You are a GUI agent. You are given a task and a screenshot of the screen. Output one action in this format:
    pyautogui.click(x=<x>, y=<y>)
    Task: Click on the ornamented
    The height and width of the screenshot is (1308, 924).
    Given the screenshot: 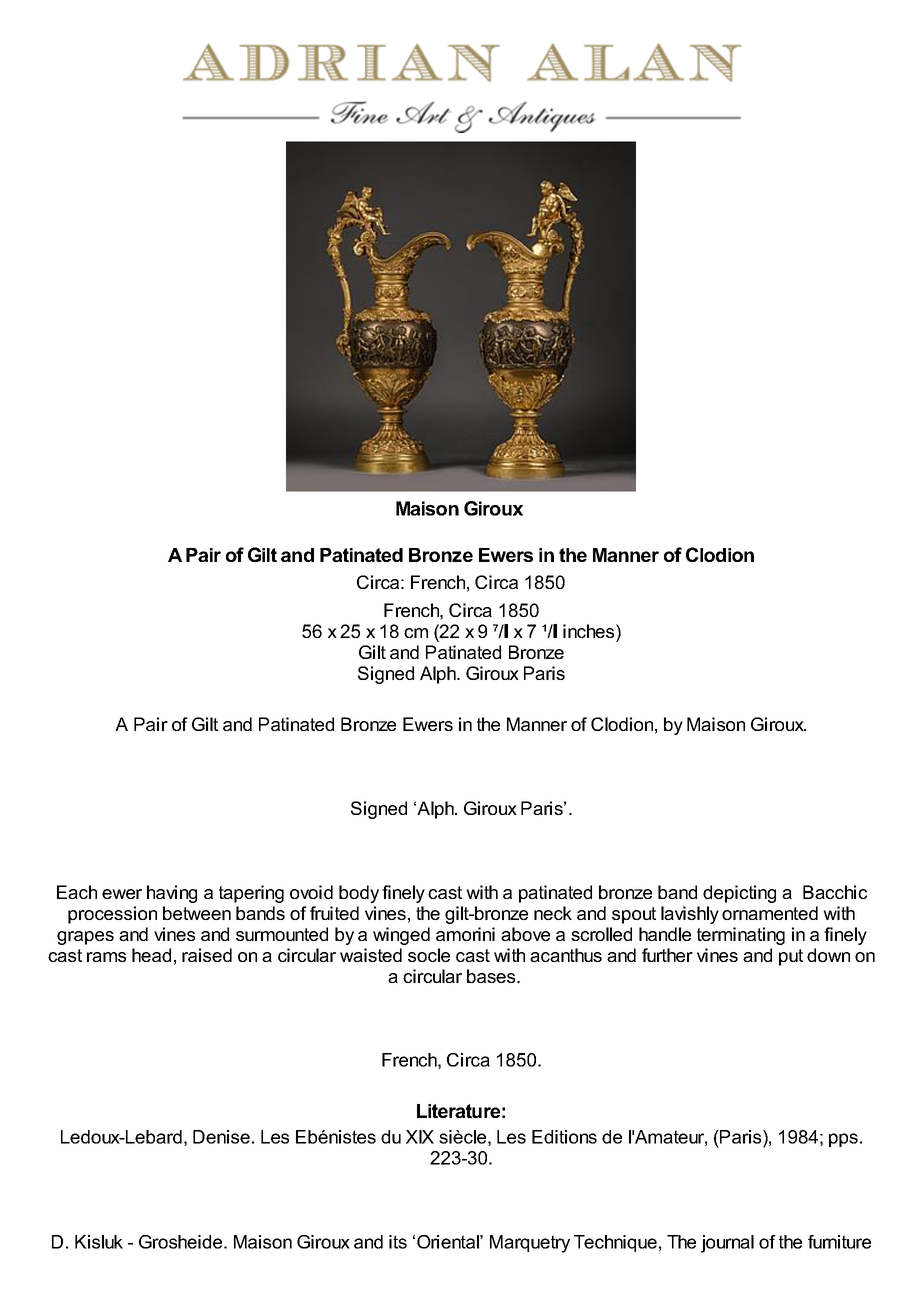 What is the action you would take?
    pyautogui.click(x=770, y=913)
